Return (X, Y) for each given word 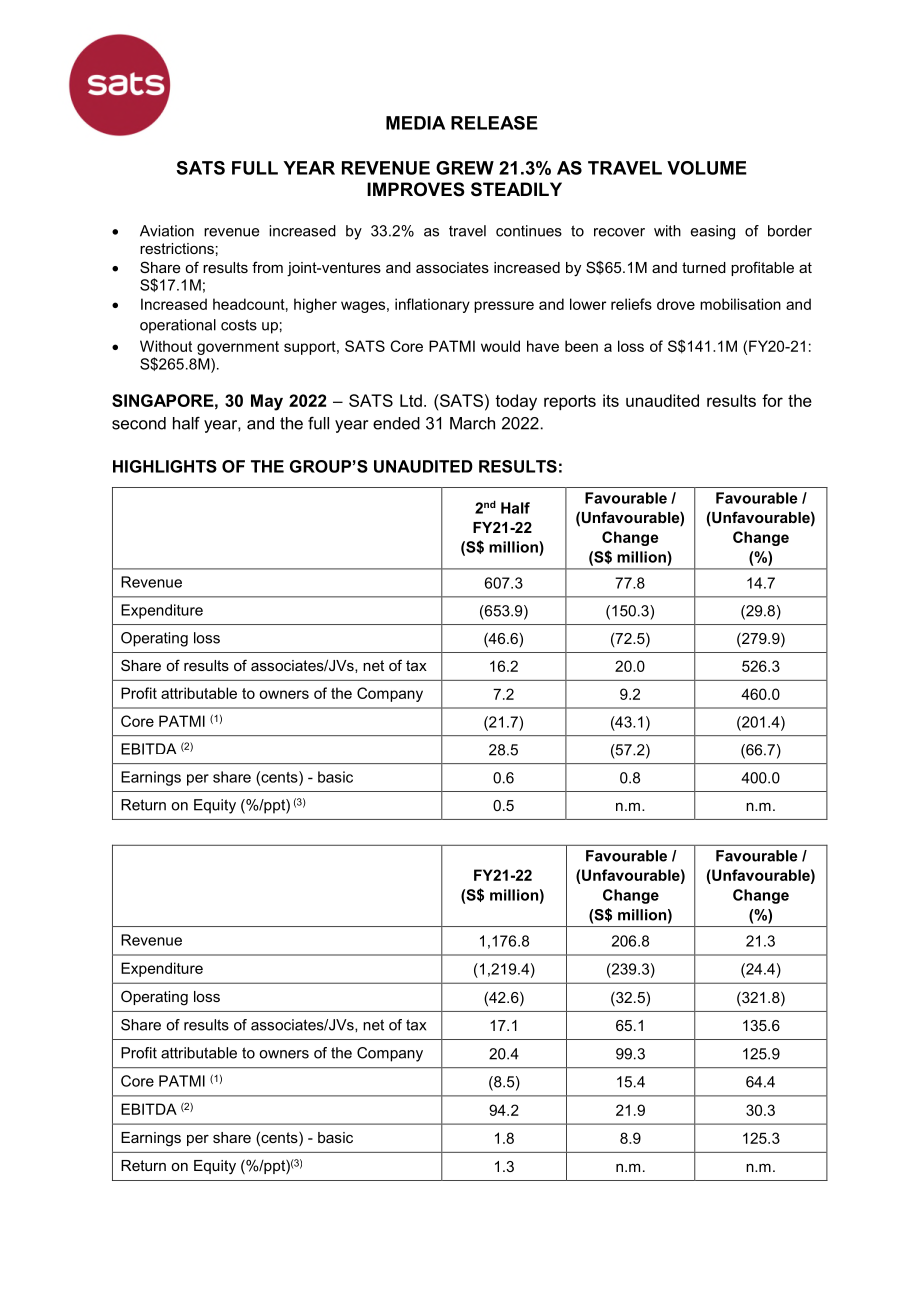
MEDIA (415, 123)
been (581, 346)
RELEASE (494, 123)
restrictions (177, 248)
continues (529, 231)
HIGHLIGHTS (165, 466)
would (500, 346)
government (238, 348)
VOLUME (707, 168)
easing (713, 232)
